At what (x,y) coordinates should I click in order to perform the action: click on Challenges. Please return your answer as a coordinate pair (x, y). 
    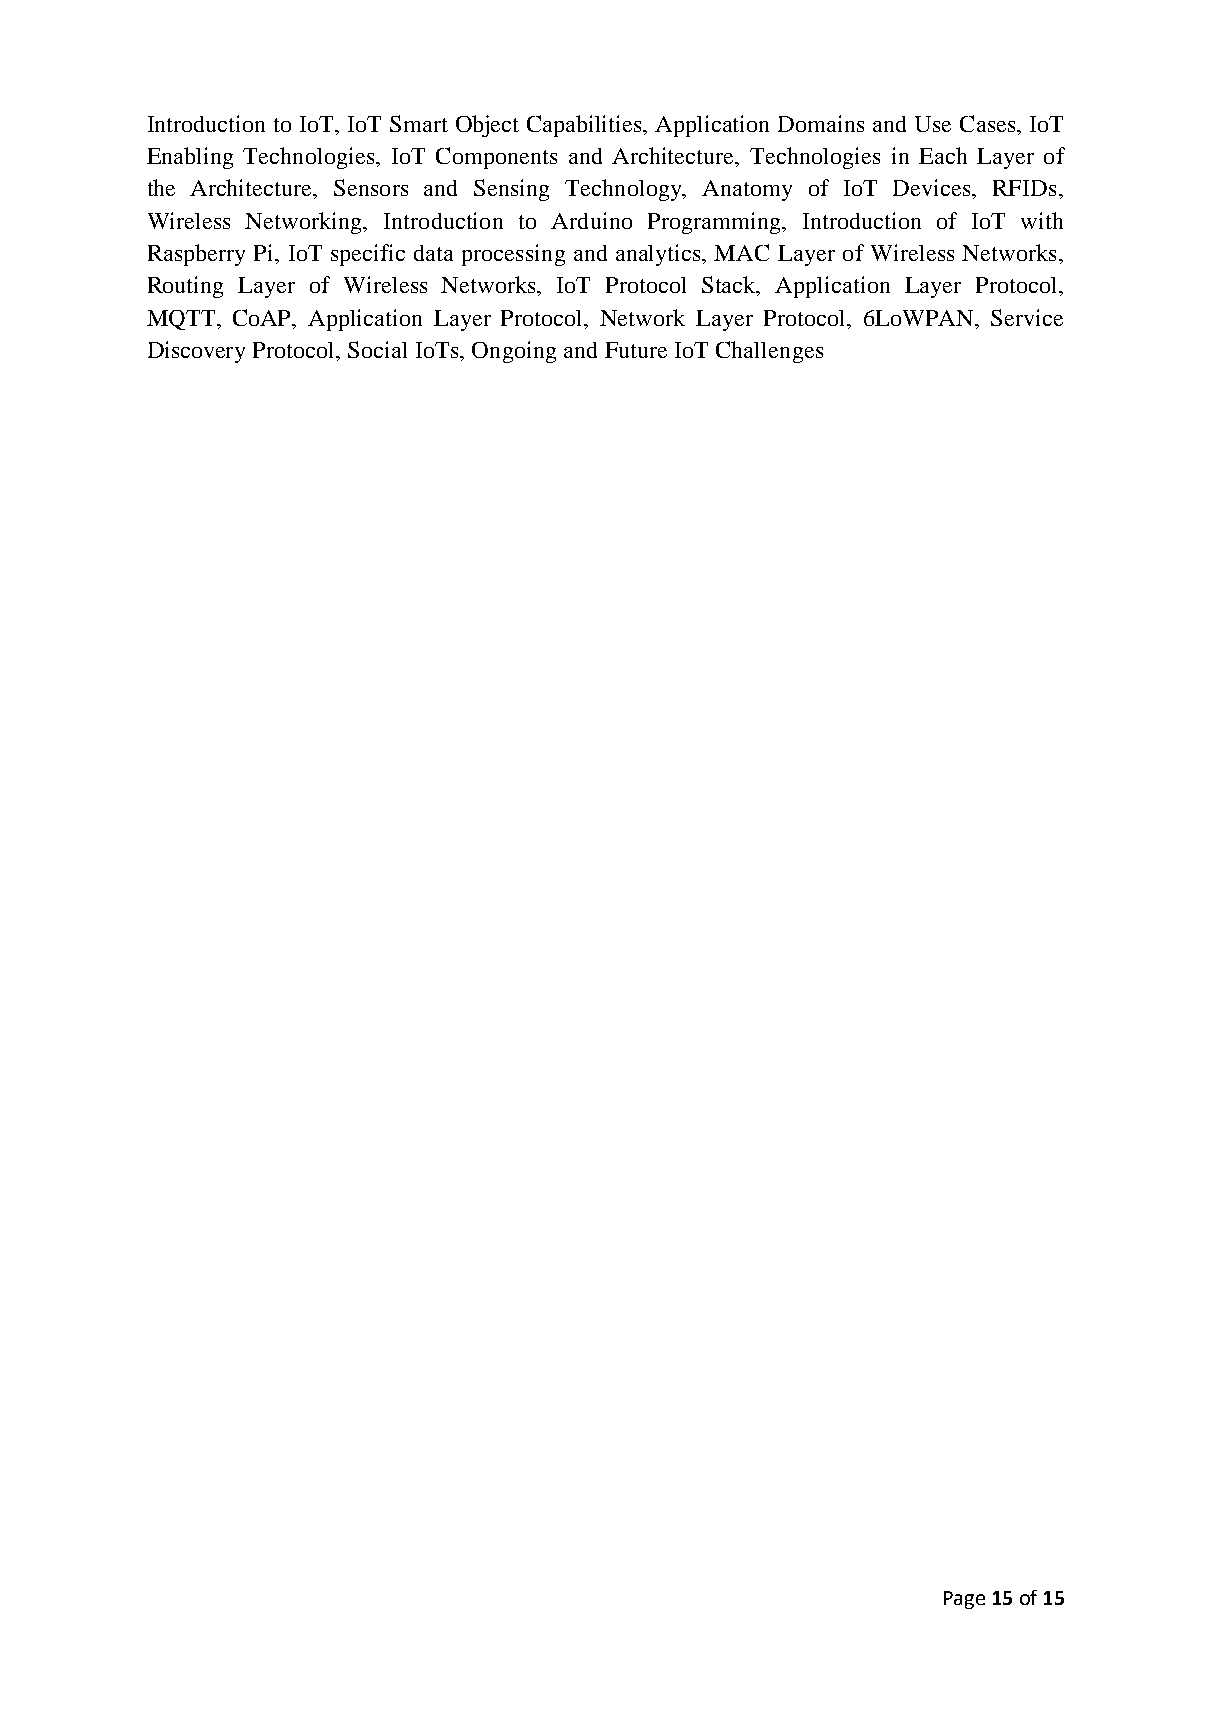
    Looking at the image, I should click on (769, 352).
